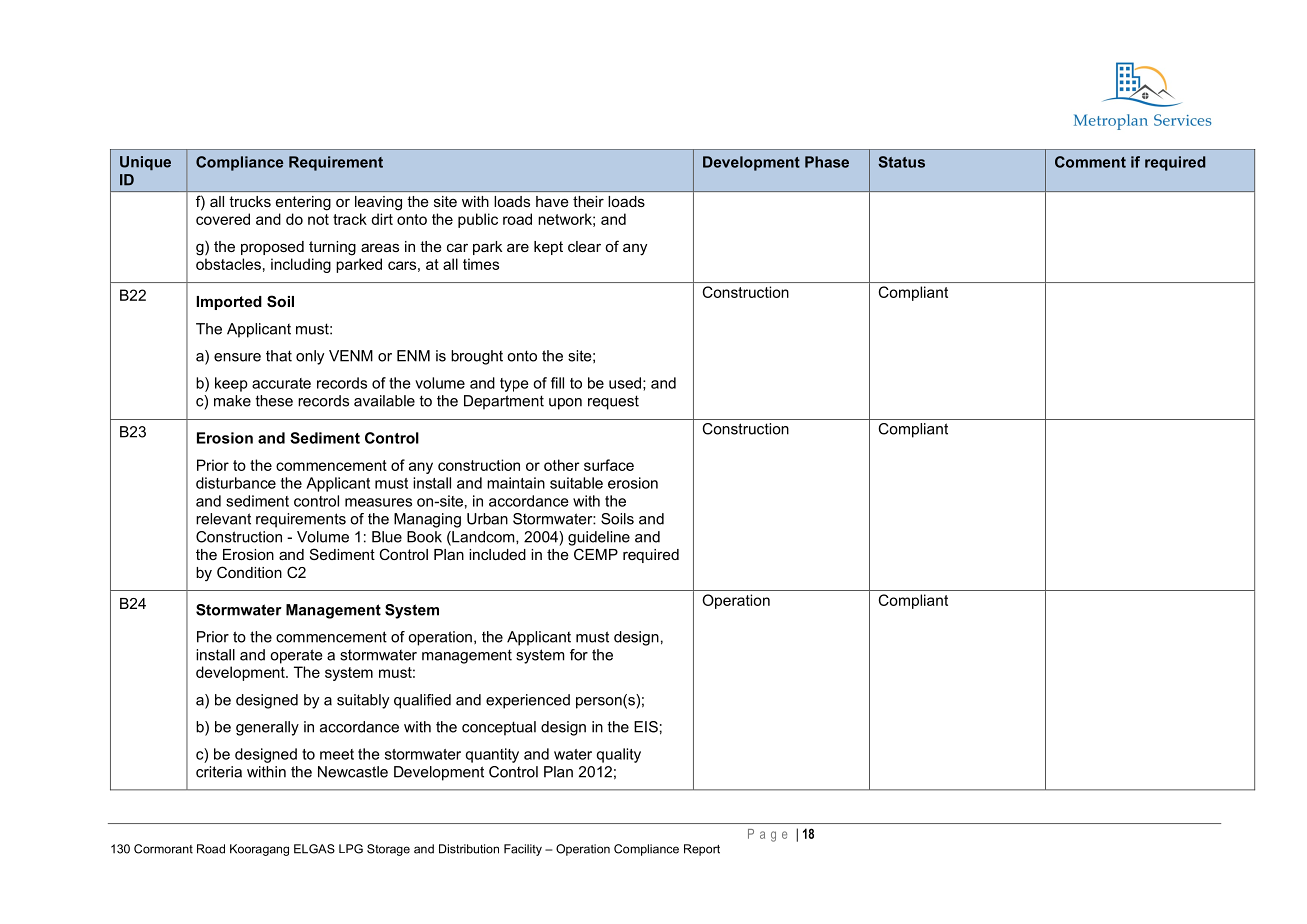 The image size is (1307, 924). I want to click on trucks, so click(250, 201).
